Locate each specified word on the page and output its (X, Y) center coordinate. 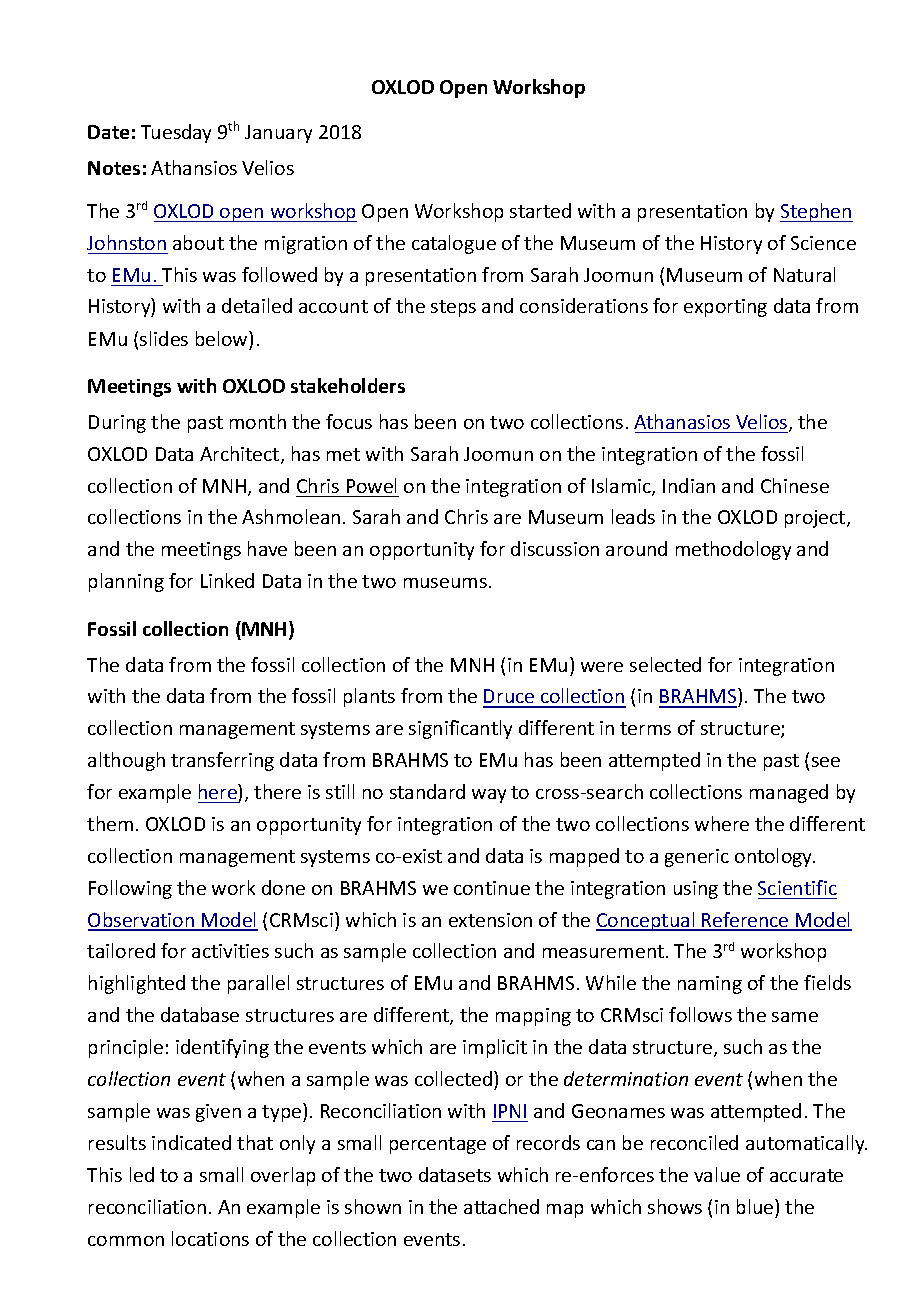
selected (665, 664)
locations (210, 1238)
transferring (222, 761)
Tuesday (176, 133)
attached (501, 1206)
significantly (460, 729)
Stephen (816, 212)
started (540, 210)
